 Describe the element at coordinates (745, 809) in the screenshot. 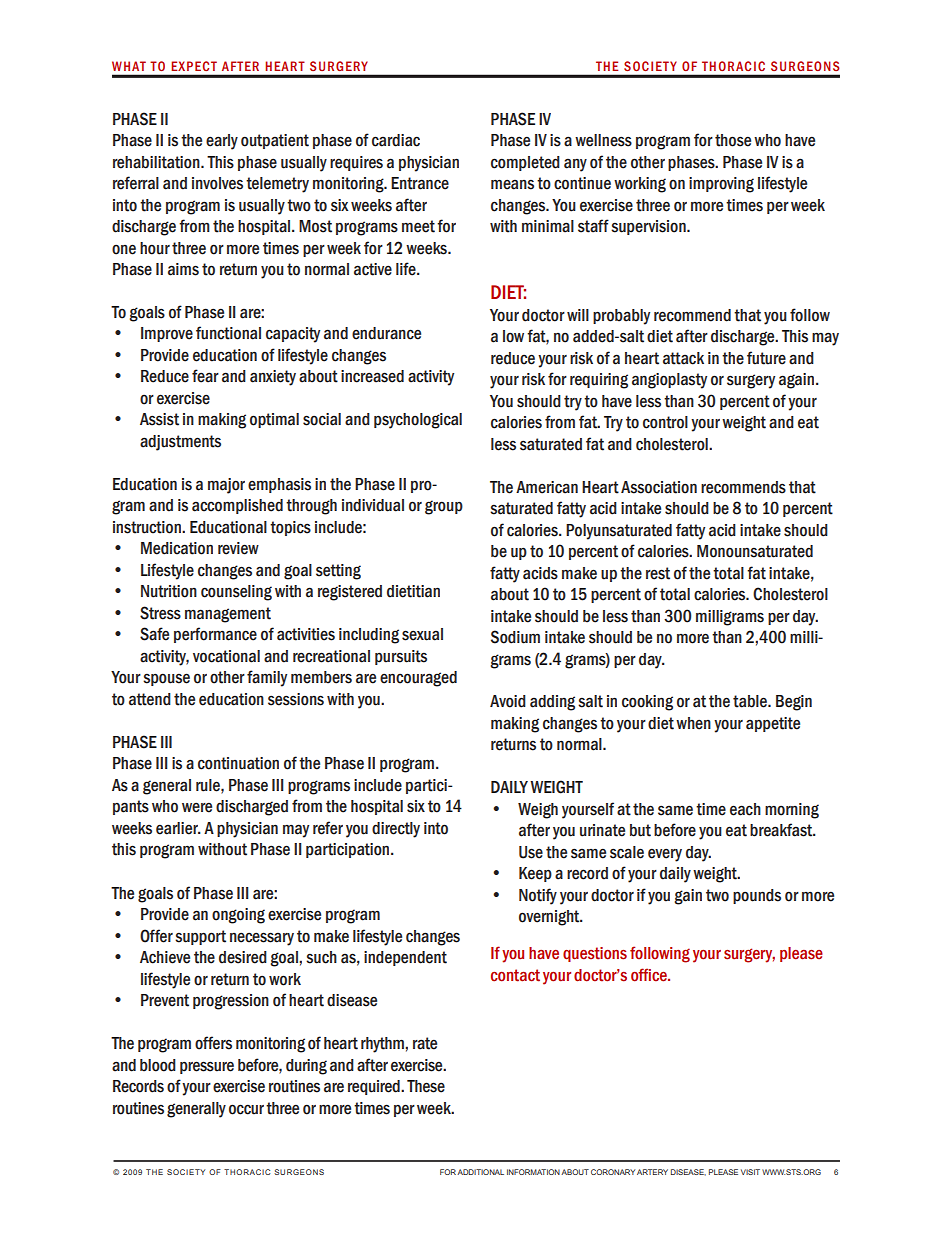

I see `each` at that location.
